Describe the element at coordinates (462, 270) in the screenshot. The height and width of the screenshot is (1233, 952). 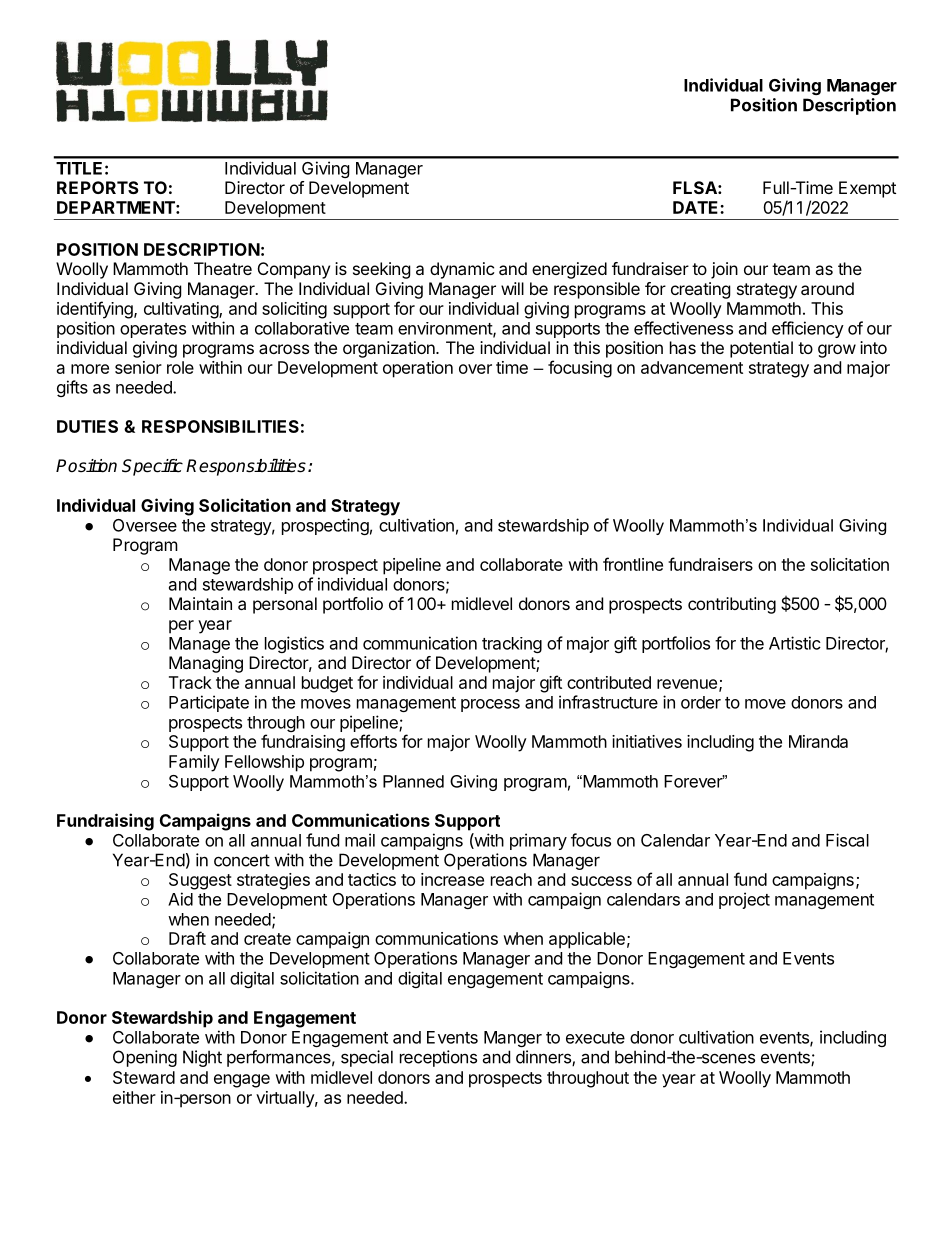
I see `dynamic` at that location.
